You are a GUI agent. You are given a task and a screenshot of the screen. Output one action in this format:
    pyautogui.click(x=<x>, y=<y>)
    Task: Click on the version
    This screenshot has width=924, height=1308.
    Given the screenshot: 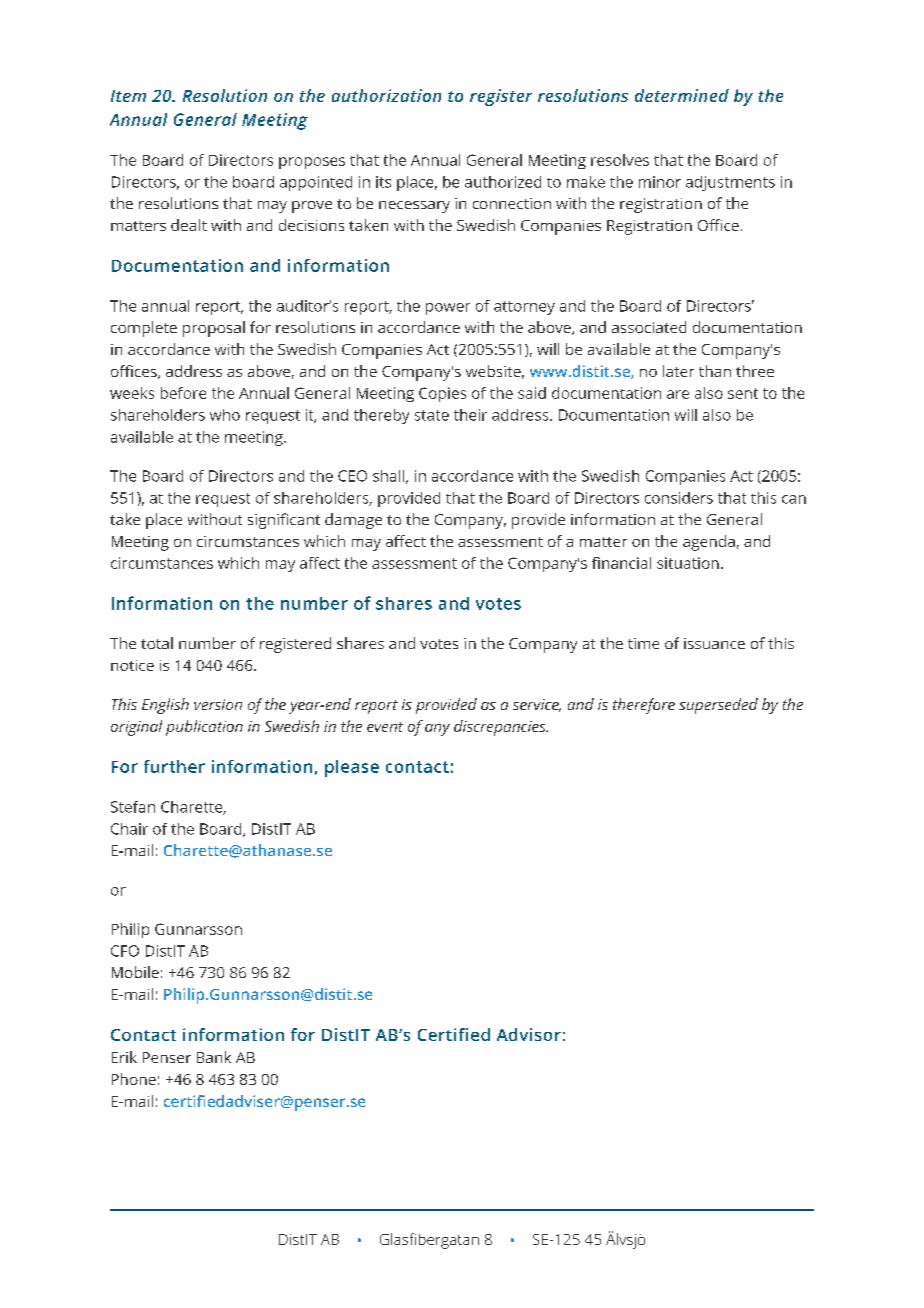 What is the action you would take?
    pyautogui.click(x=218, y=704)
